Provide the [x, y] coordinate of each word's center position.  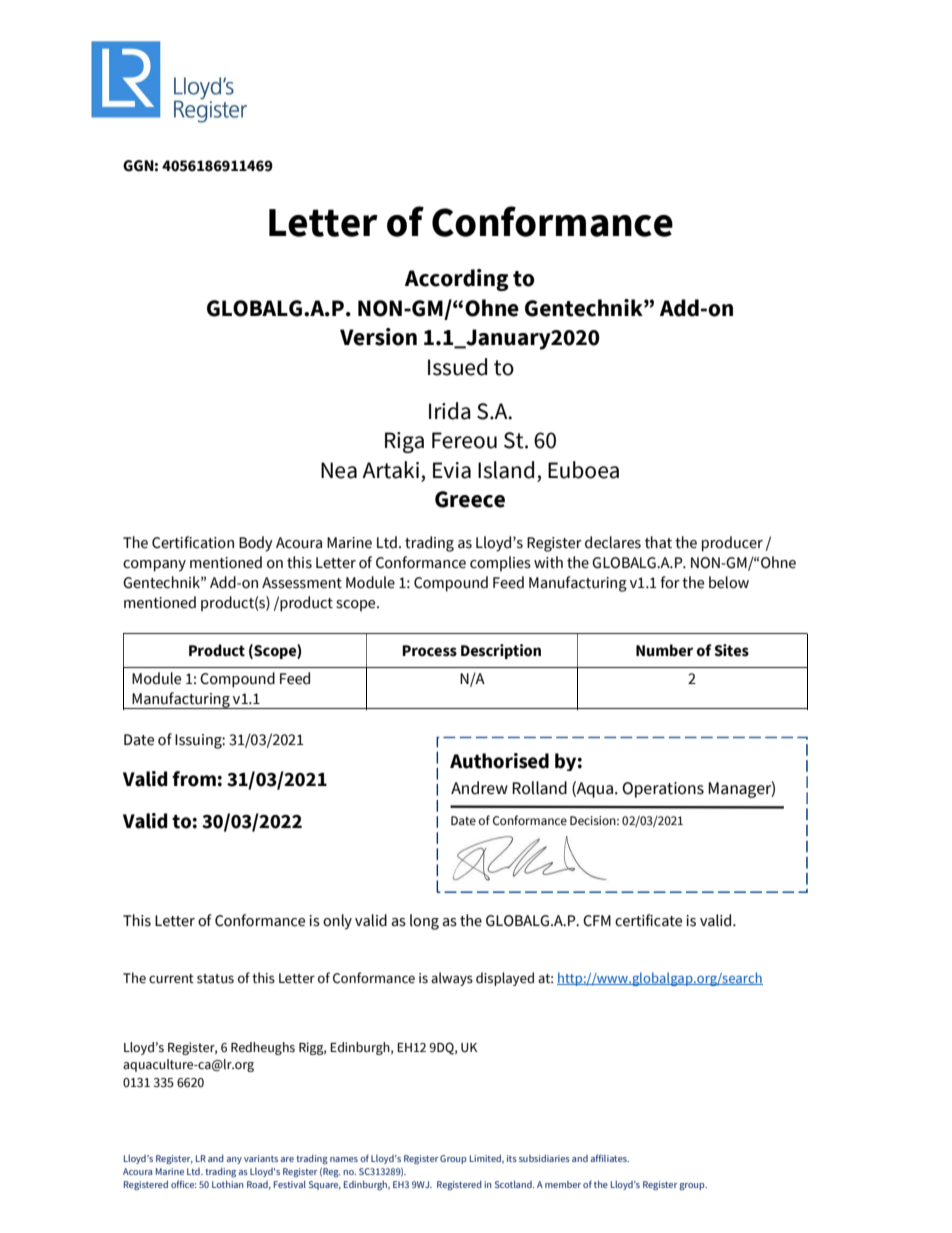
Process [429, 651]
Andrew [479, 788]
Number [664, 650]
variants [261, 1158]
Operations [663, 790]
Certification [193, 542]
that [658, 542]
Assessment [302, 583]
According [456, 280]
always [452, 979]
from [194, 779]
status [215, 979]
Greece [470, 499]
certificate [648, 920]
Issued [457, 367]
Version [378, 337]
